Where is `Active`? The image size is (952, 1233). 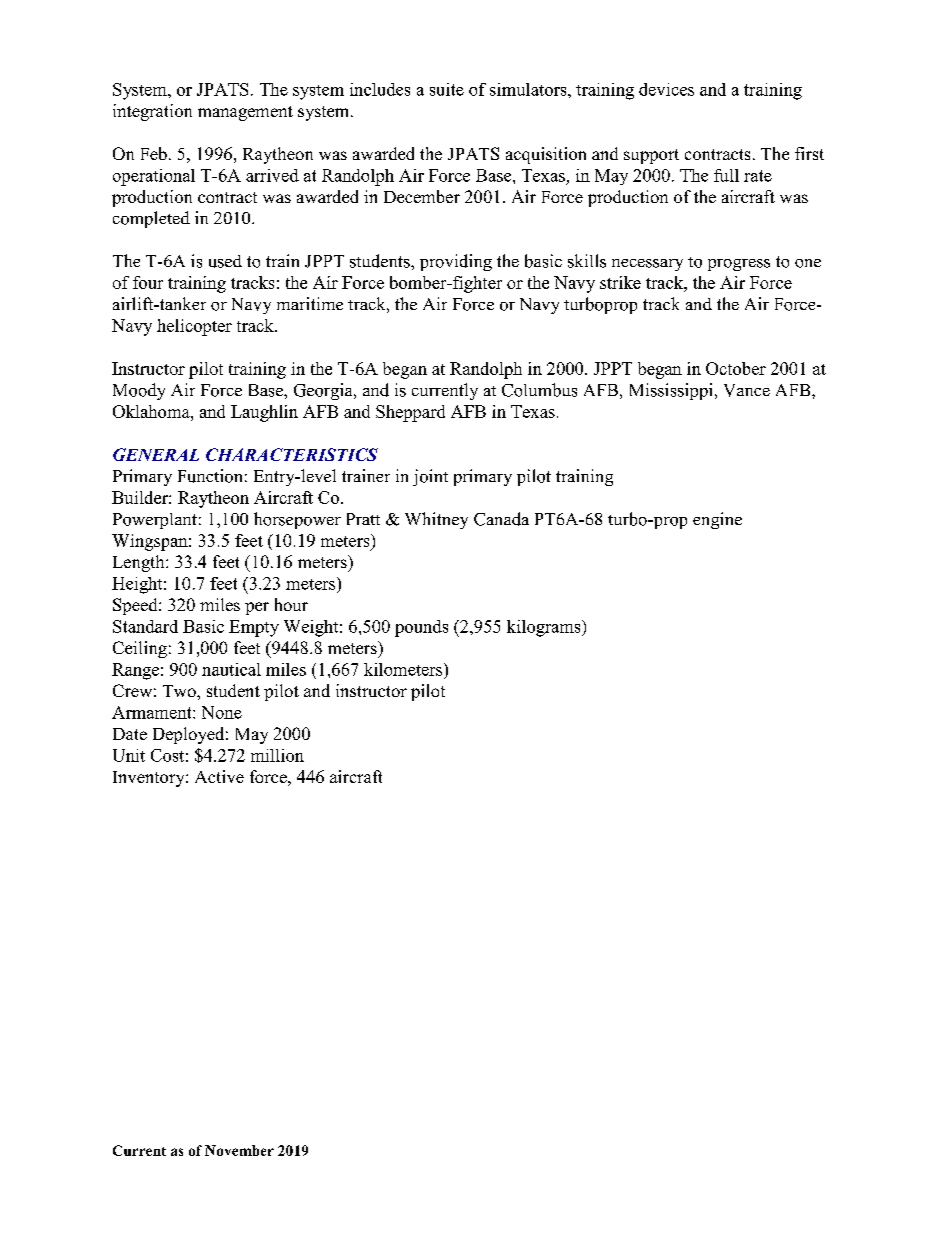
Active is located at coordinates (219, 776).
